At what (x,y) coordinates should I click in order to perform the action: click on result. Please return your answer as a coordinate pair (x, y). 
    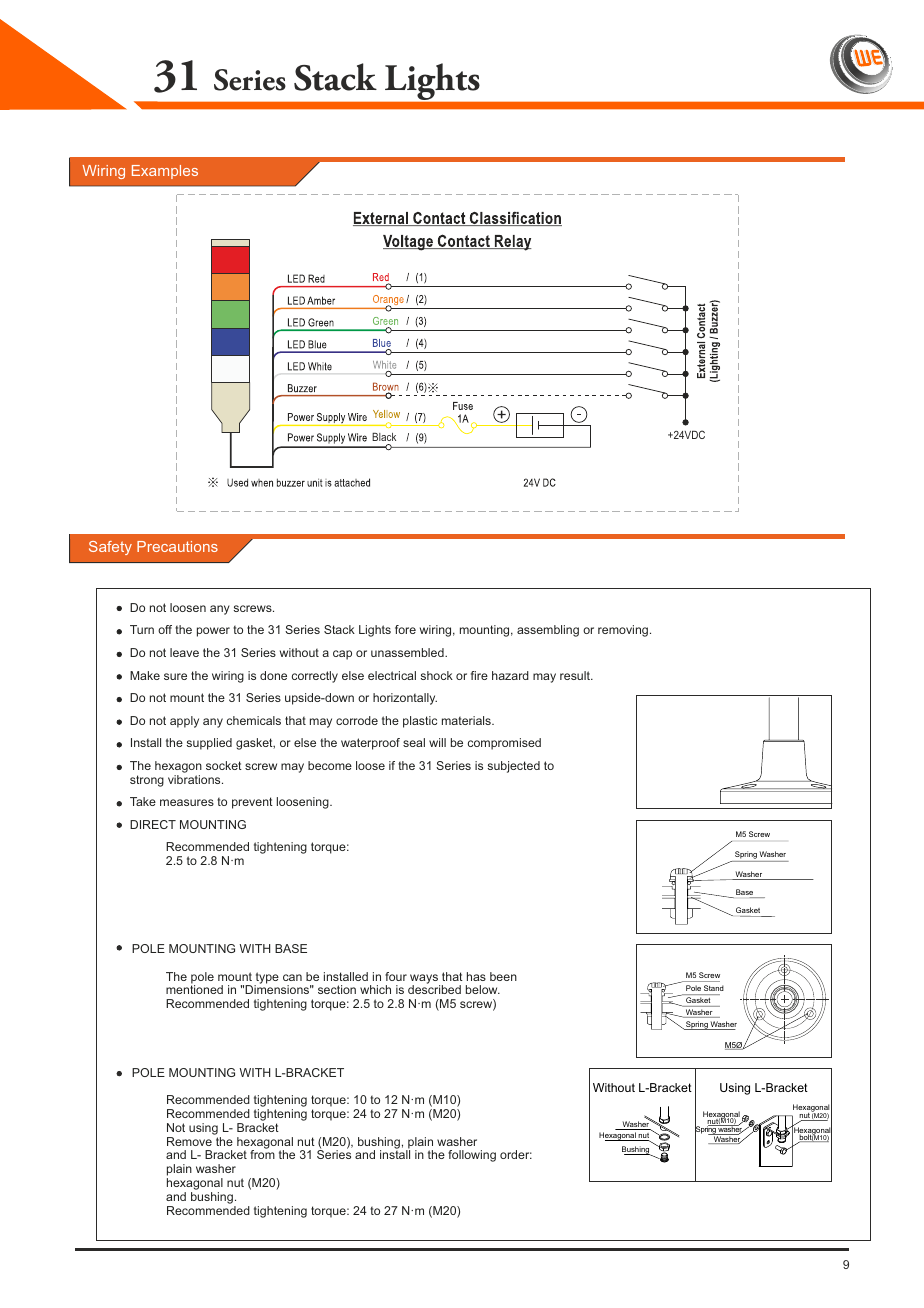
    Looking at the image, I should click on (576, 675).
